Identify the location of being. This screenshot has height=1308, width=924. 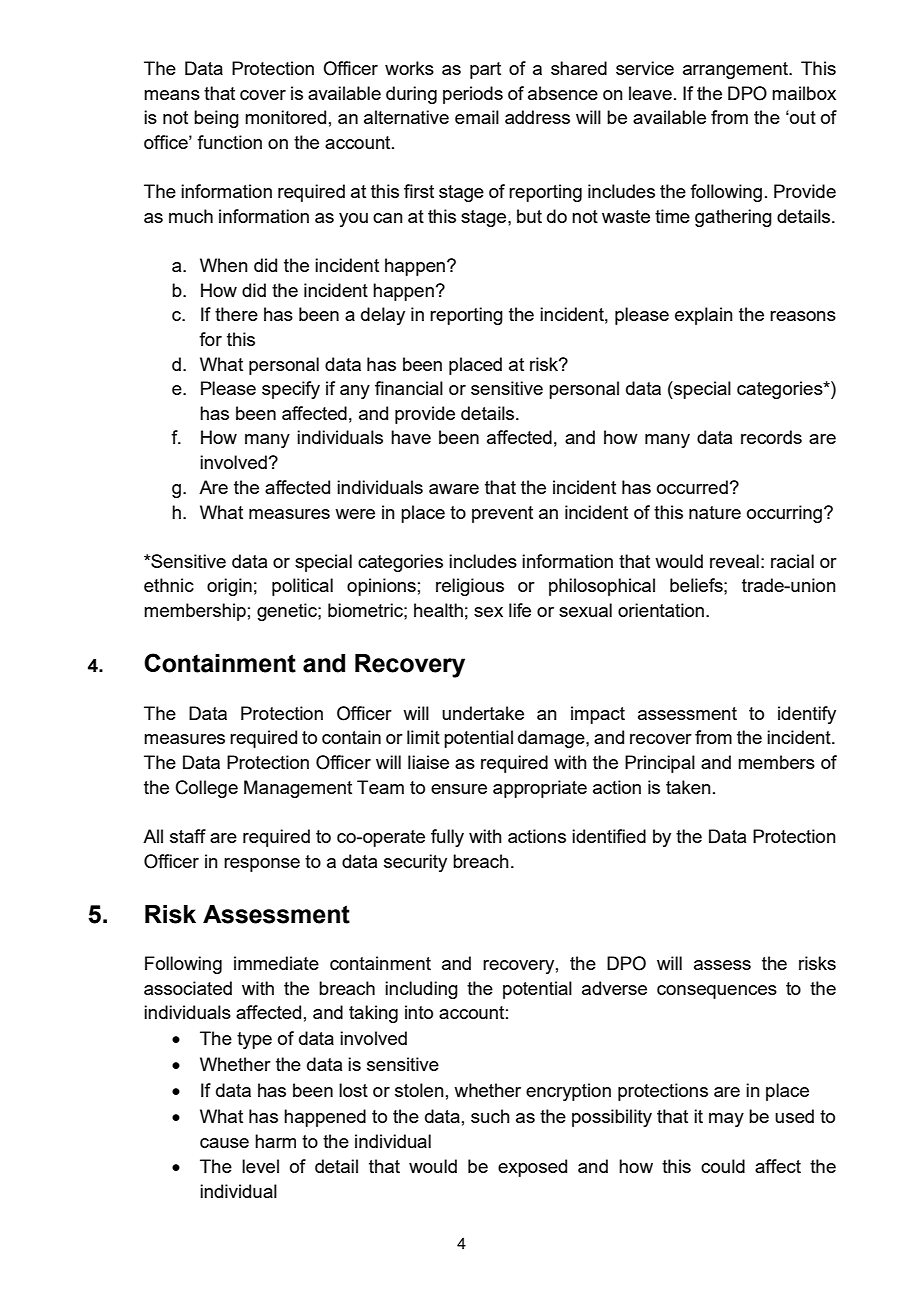
(216, 119).
